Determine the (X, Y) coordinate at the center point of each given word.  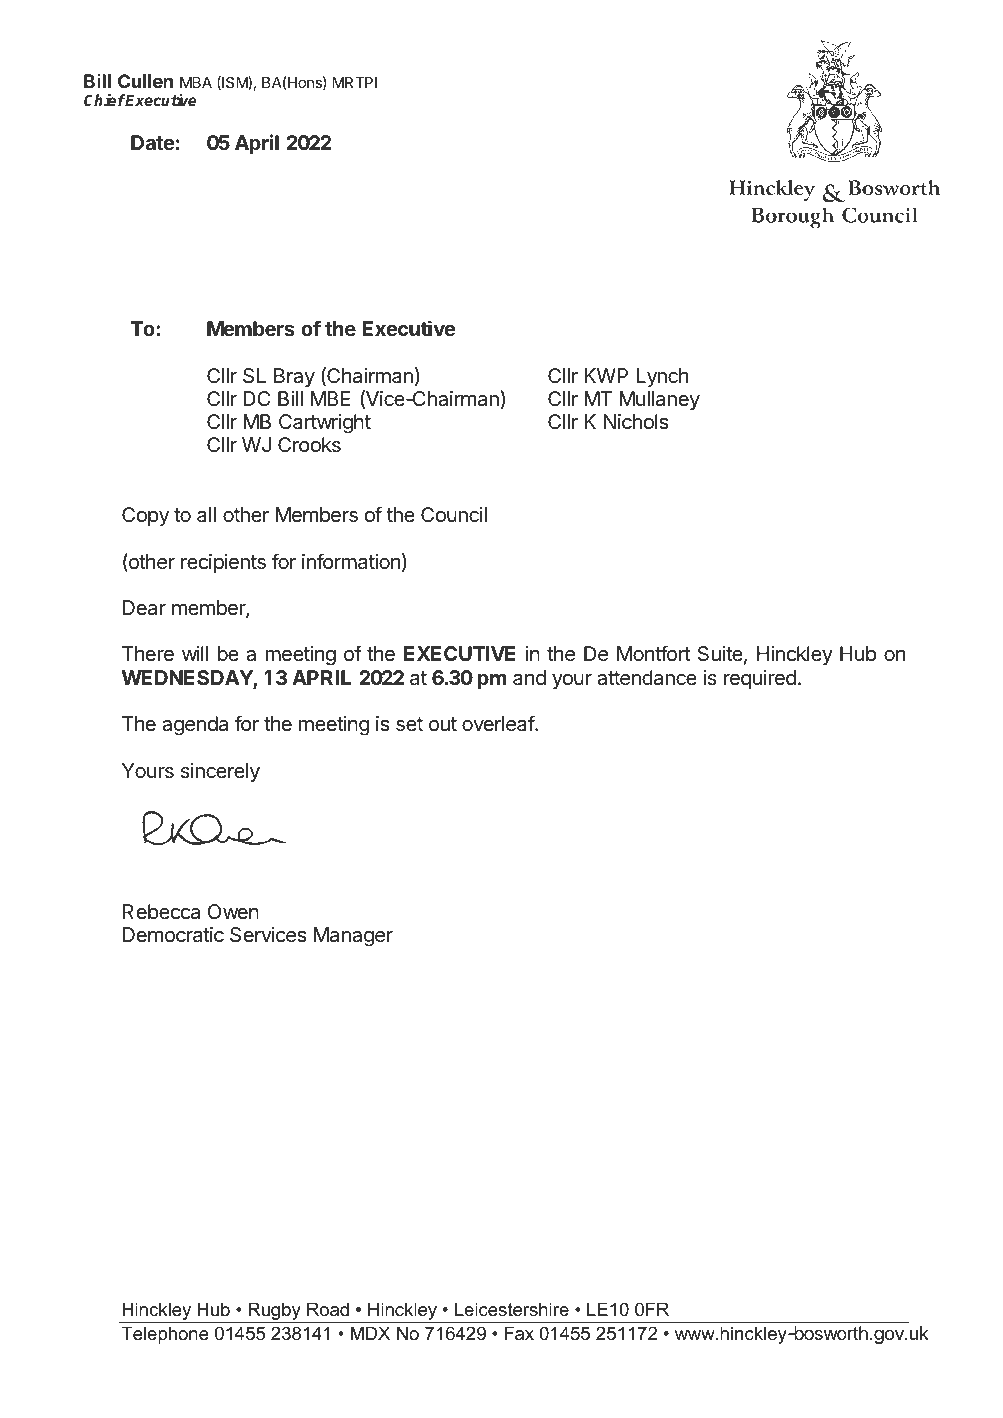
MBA (196, 82)
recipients (223, 563)
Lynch (662, 377)
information (351, 561)
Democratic (173, 935)
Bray (294, 377)
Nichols (636, 422)
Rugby (274, 1312)
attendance (647, 678)
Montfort (654, 653)
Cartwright (325, 424)
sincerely (220, 772)
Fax (519, 1333)
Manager (353, 937)
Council (454, 515)
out (443, 724)
